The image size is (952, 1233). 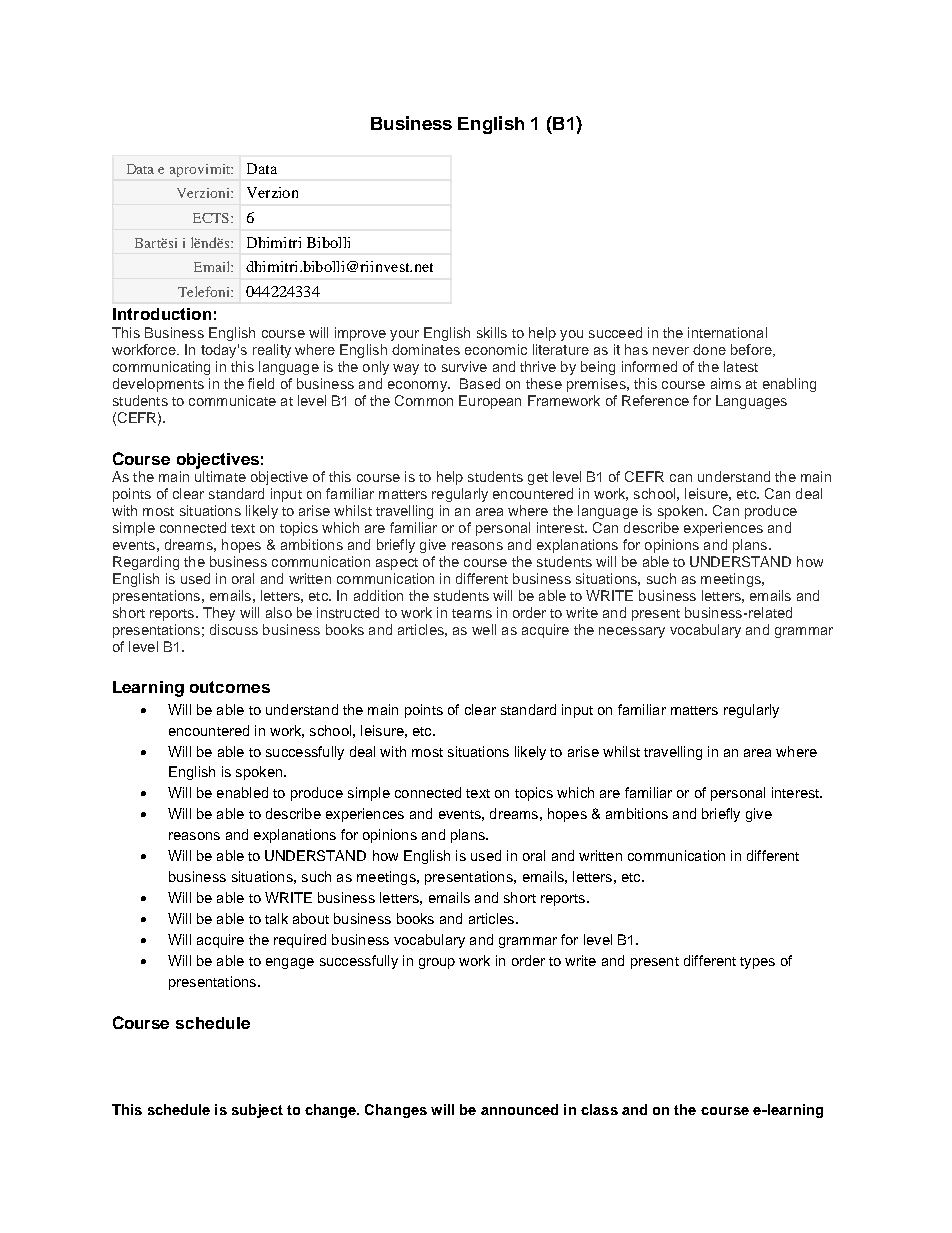 What do you see at coordinates (519, 1109) in the image?
I see `announced` at bounding box center [519, 1109].
